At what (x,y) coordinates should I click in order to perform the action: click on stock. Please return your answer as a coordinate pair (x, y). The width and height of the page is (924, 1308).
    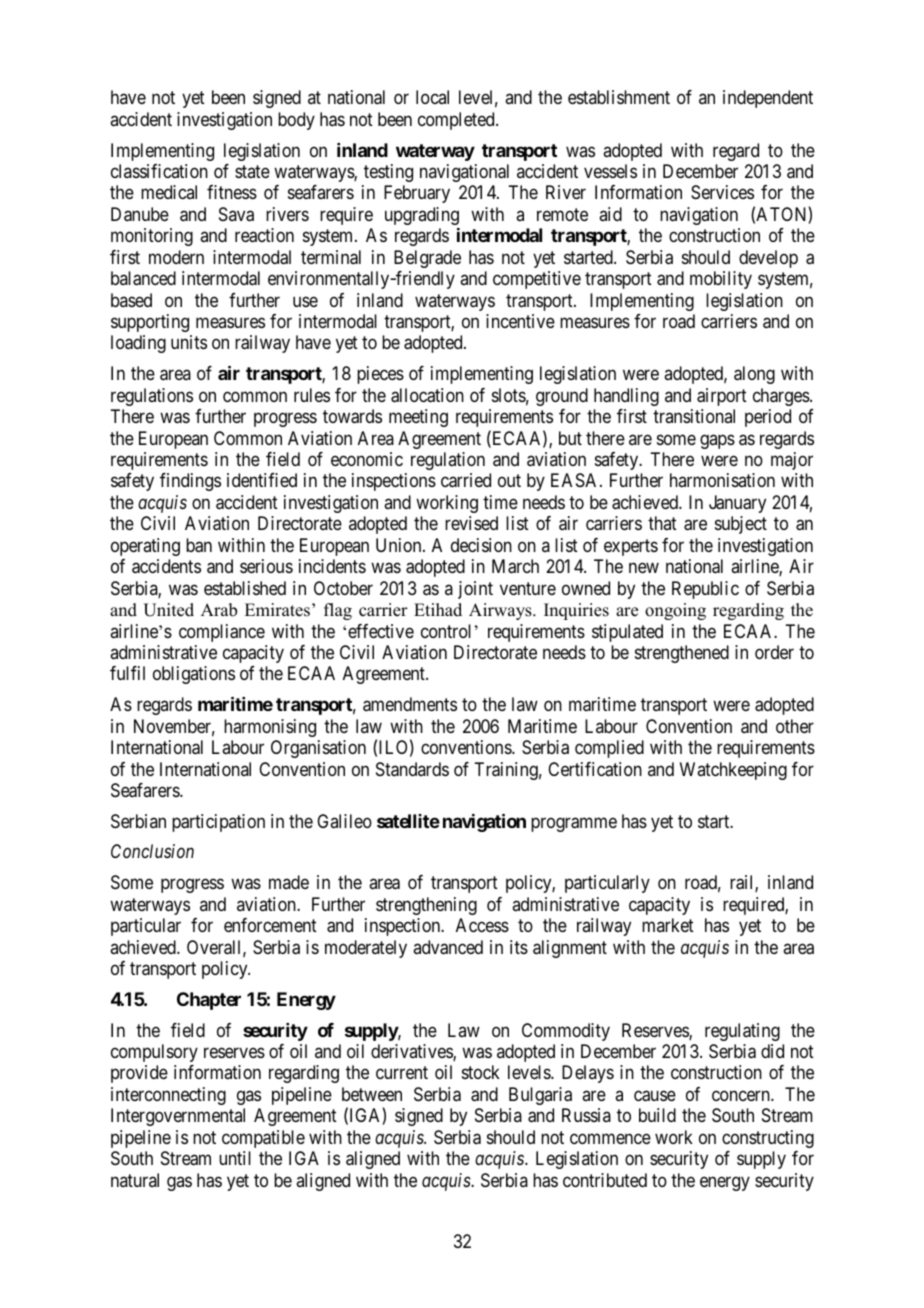
    Looking at the image, I should click on (481, 1072).
